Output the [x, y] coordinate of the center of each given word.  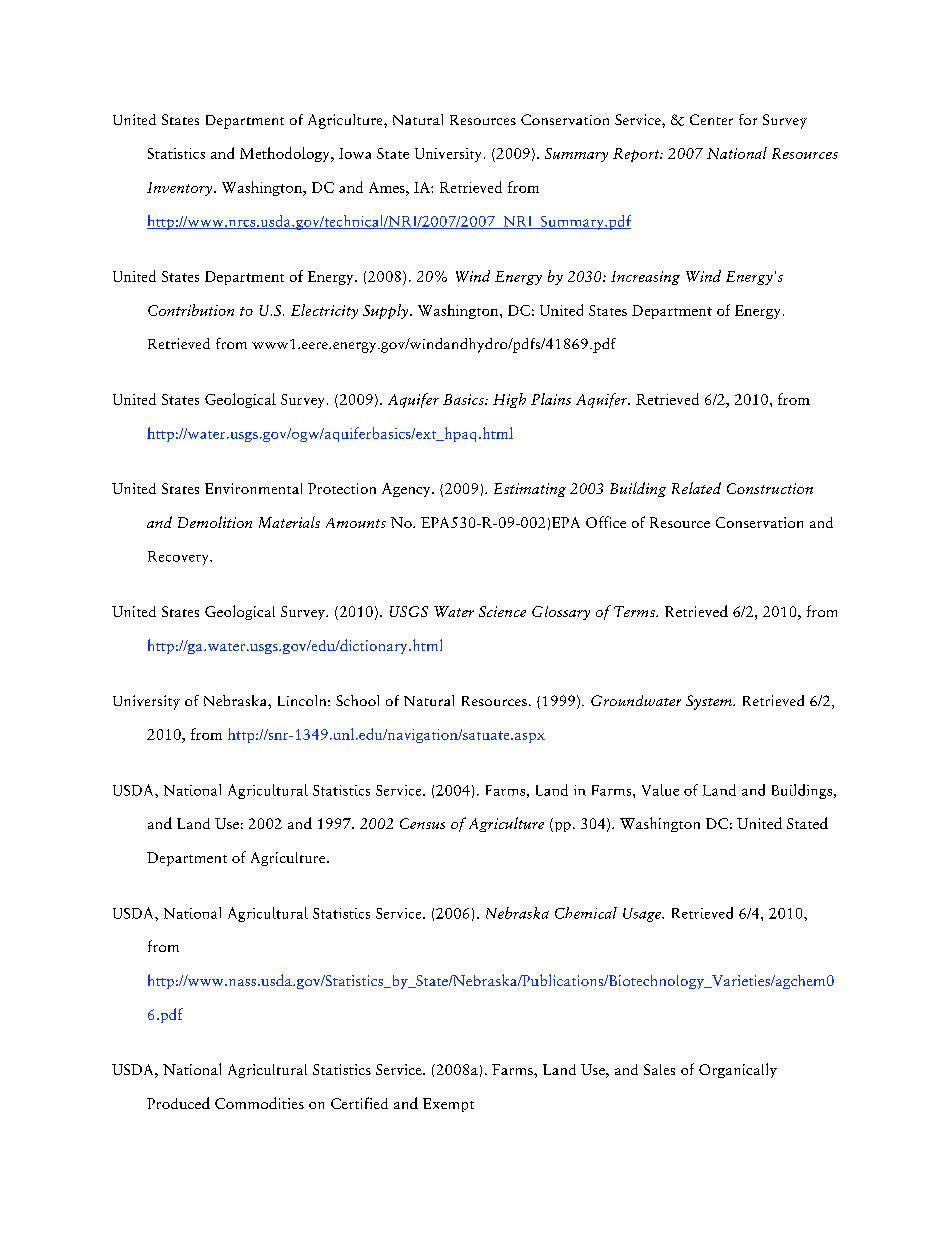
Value [660, 790]
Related [696, 488]
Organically [738, 1070]
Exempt [448, 1105]
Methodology [286, 154]
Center [711, 119]
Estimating [530, 490]
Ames [388, 187]
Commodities [259, 1103]
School [357, 700]
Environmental [253, 488]
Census [422, 823]
